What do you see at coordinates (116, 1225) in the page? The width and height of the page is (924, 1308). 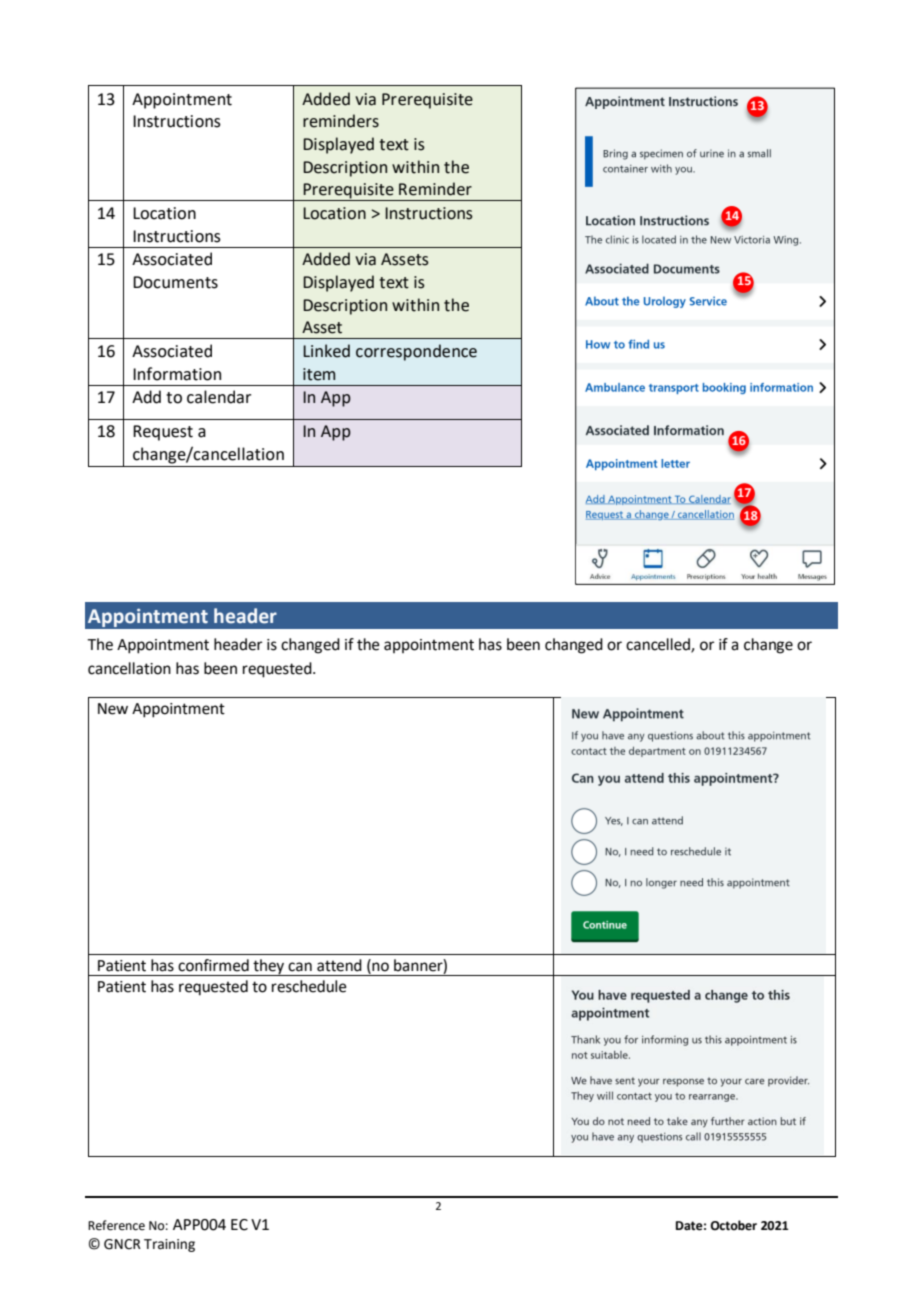 I see `Reference` at bounding box center [116, 1225].
